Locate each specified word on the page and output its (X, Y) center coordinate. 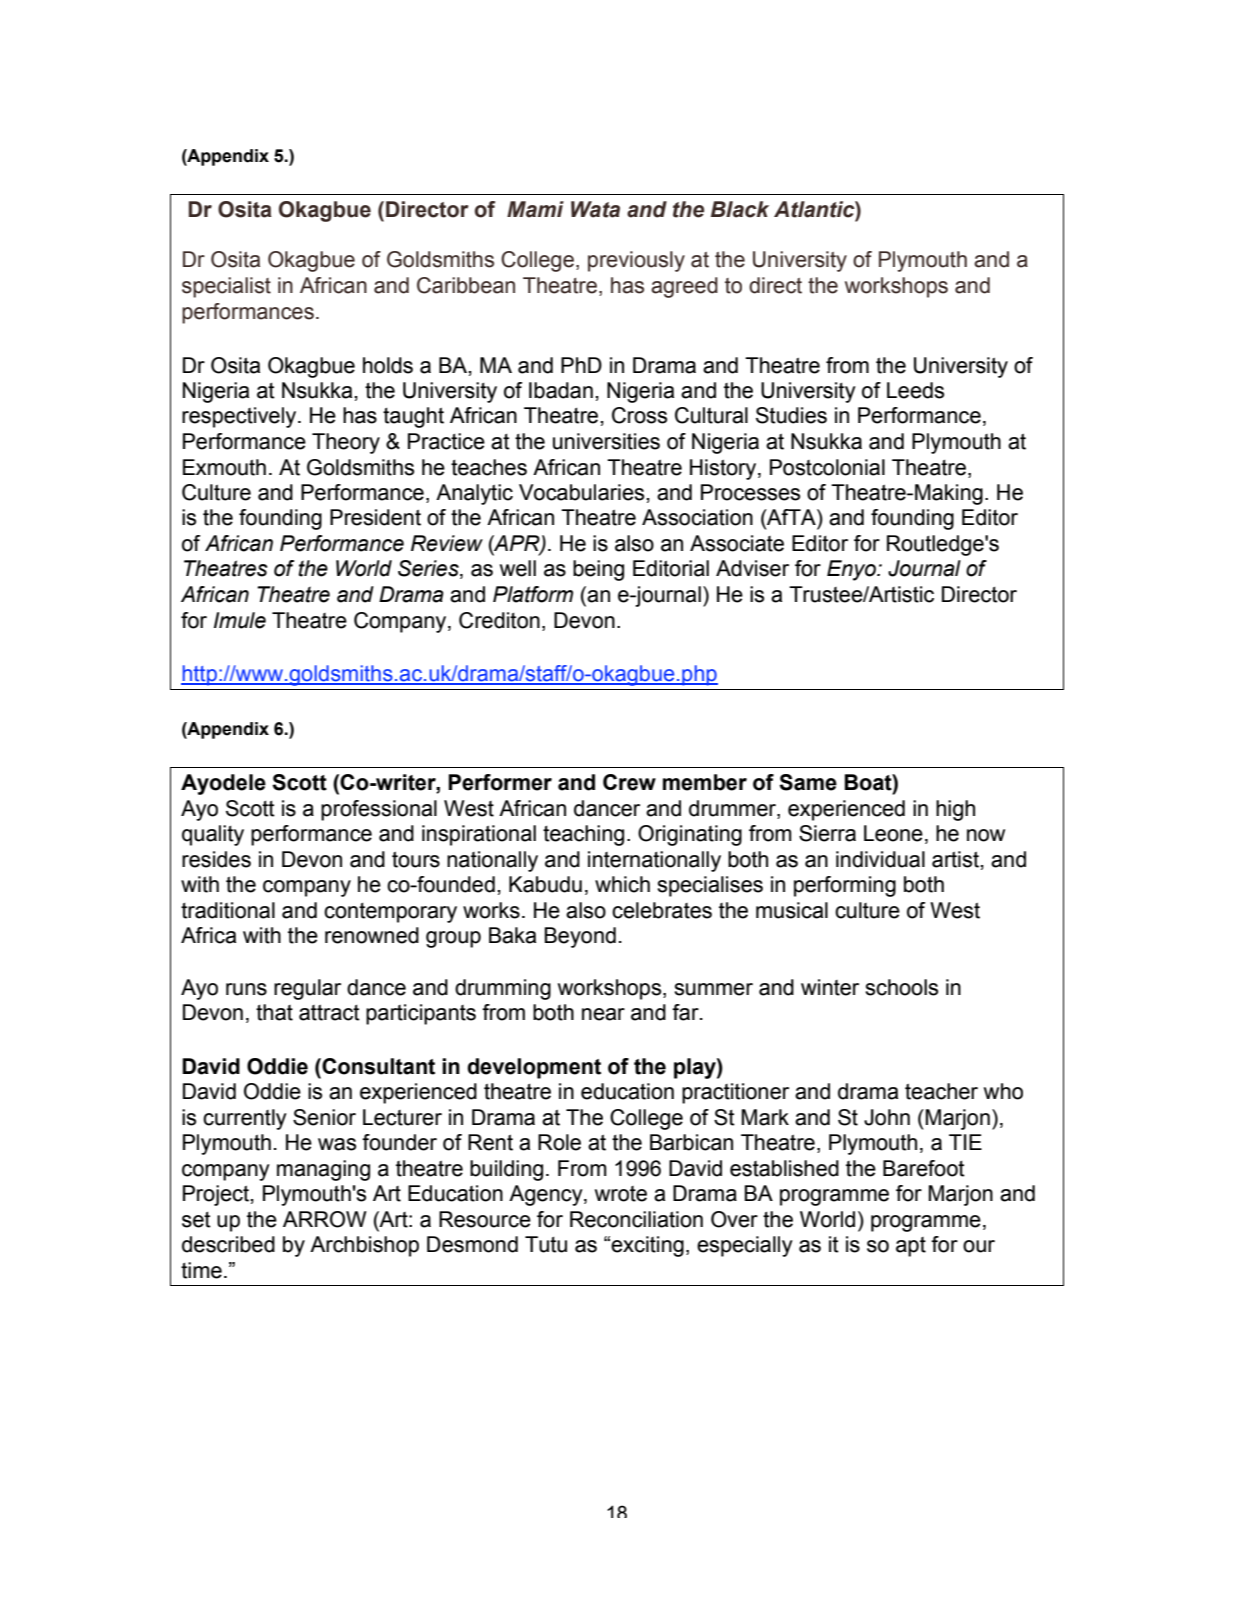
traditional (228, 910)
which (622, 884)
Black (740, 209)
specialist (226, 287)
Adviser (752, 568)
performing (845, 886)
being (598, 570)
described (228, 1244)
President (375, 517)
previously (636, 261)
